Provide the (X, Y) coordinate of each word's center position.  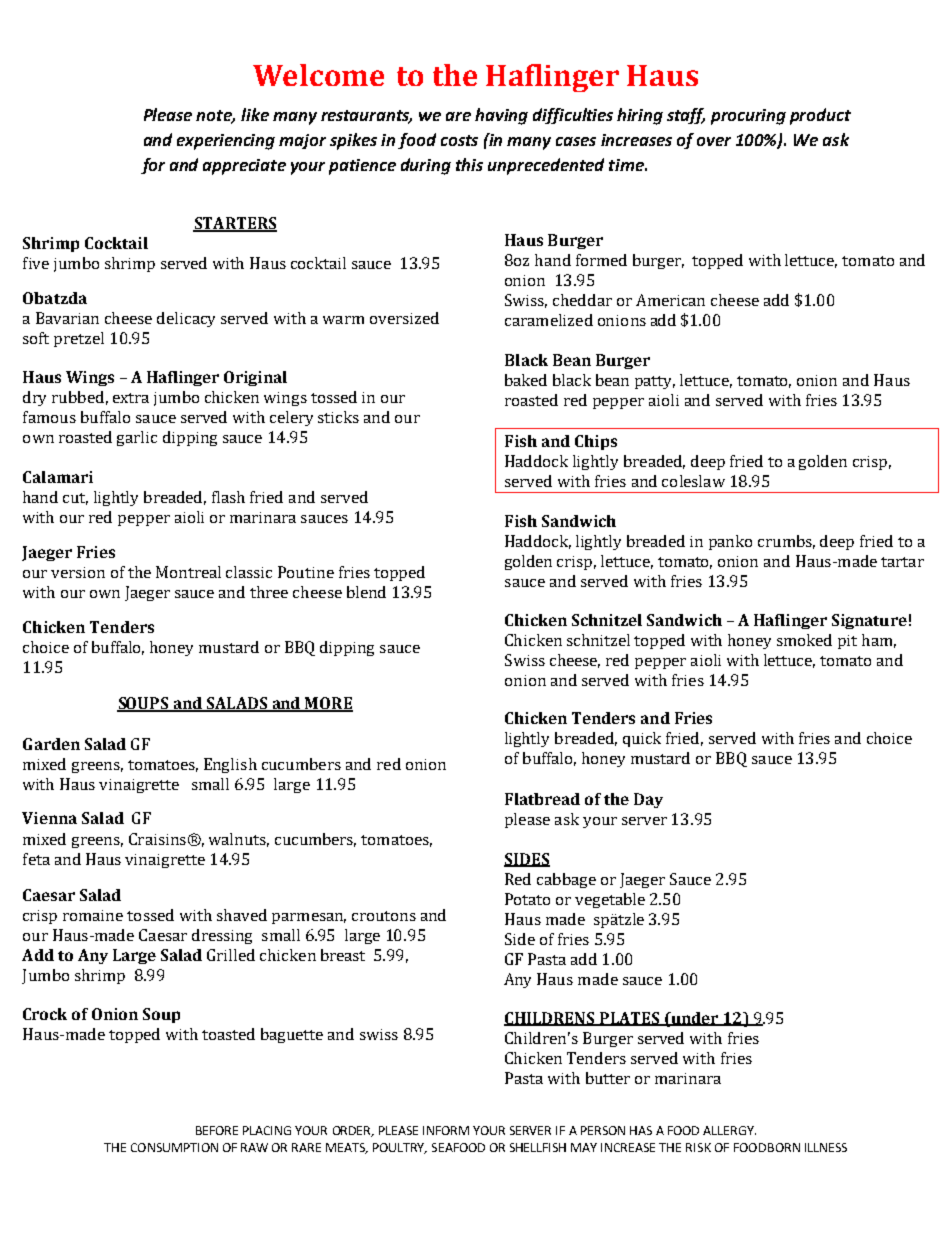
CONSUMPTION (174, 1147)
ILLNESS (826, 1147)
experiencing (226, 142)
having (501, 116)
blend (366, 592)
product (820, 116)
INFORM (446, 1130)
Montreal (188, 572)
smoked (804, 640)
